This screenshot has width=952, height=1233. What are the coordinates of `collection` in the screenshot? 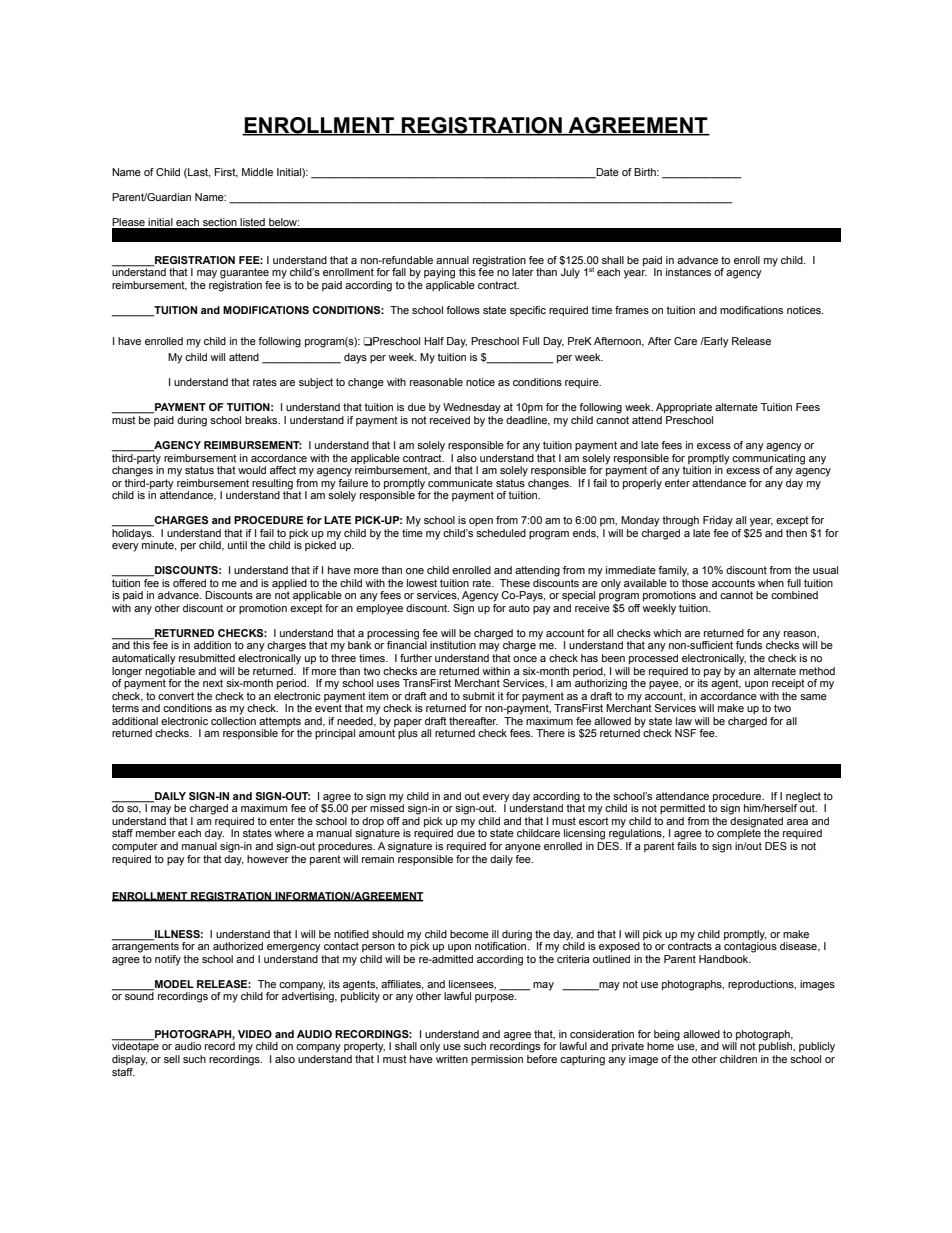 It's located at (233, 719).
